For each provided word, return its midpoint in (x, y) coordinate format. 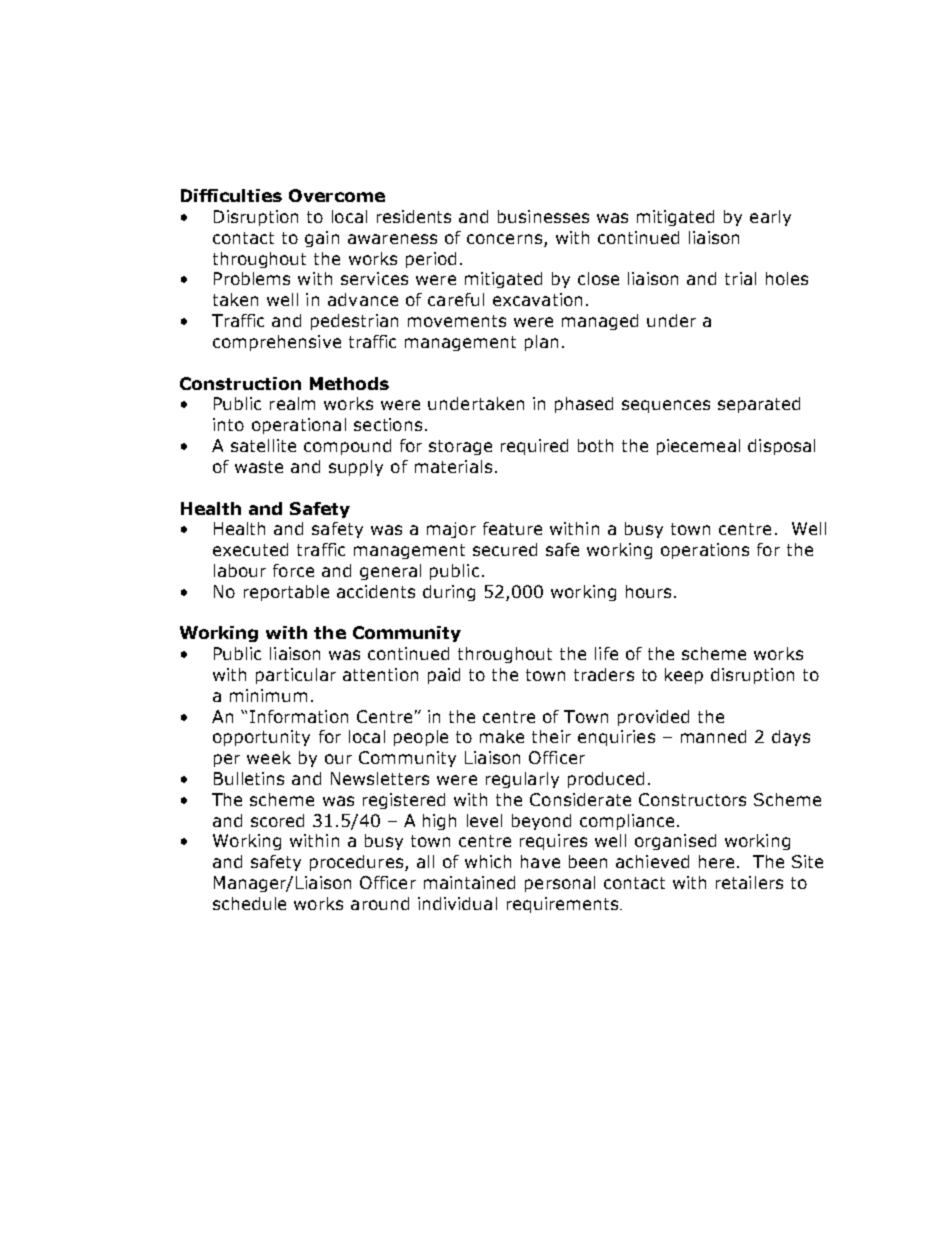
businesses (543, 216)
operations (705, 551)
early (770, 218)
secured (505, 549)
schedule (249, 903)
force (293, 570)
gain (322, 239)
